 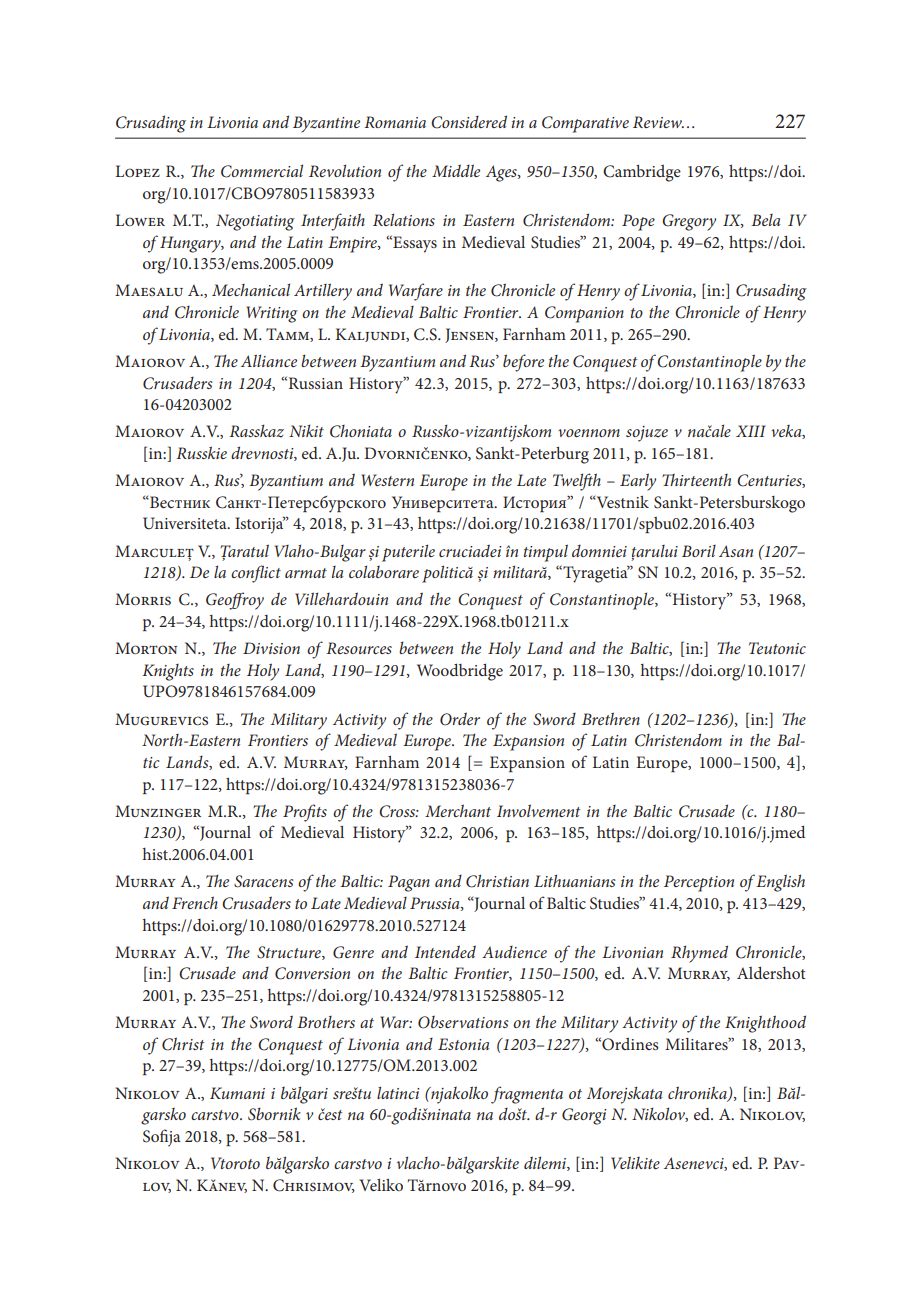 What do you see at coordinates (696, 480) in the screenshot?
I see `Thirteenth` at bounding box center [696, 480].
